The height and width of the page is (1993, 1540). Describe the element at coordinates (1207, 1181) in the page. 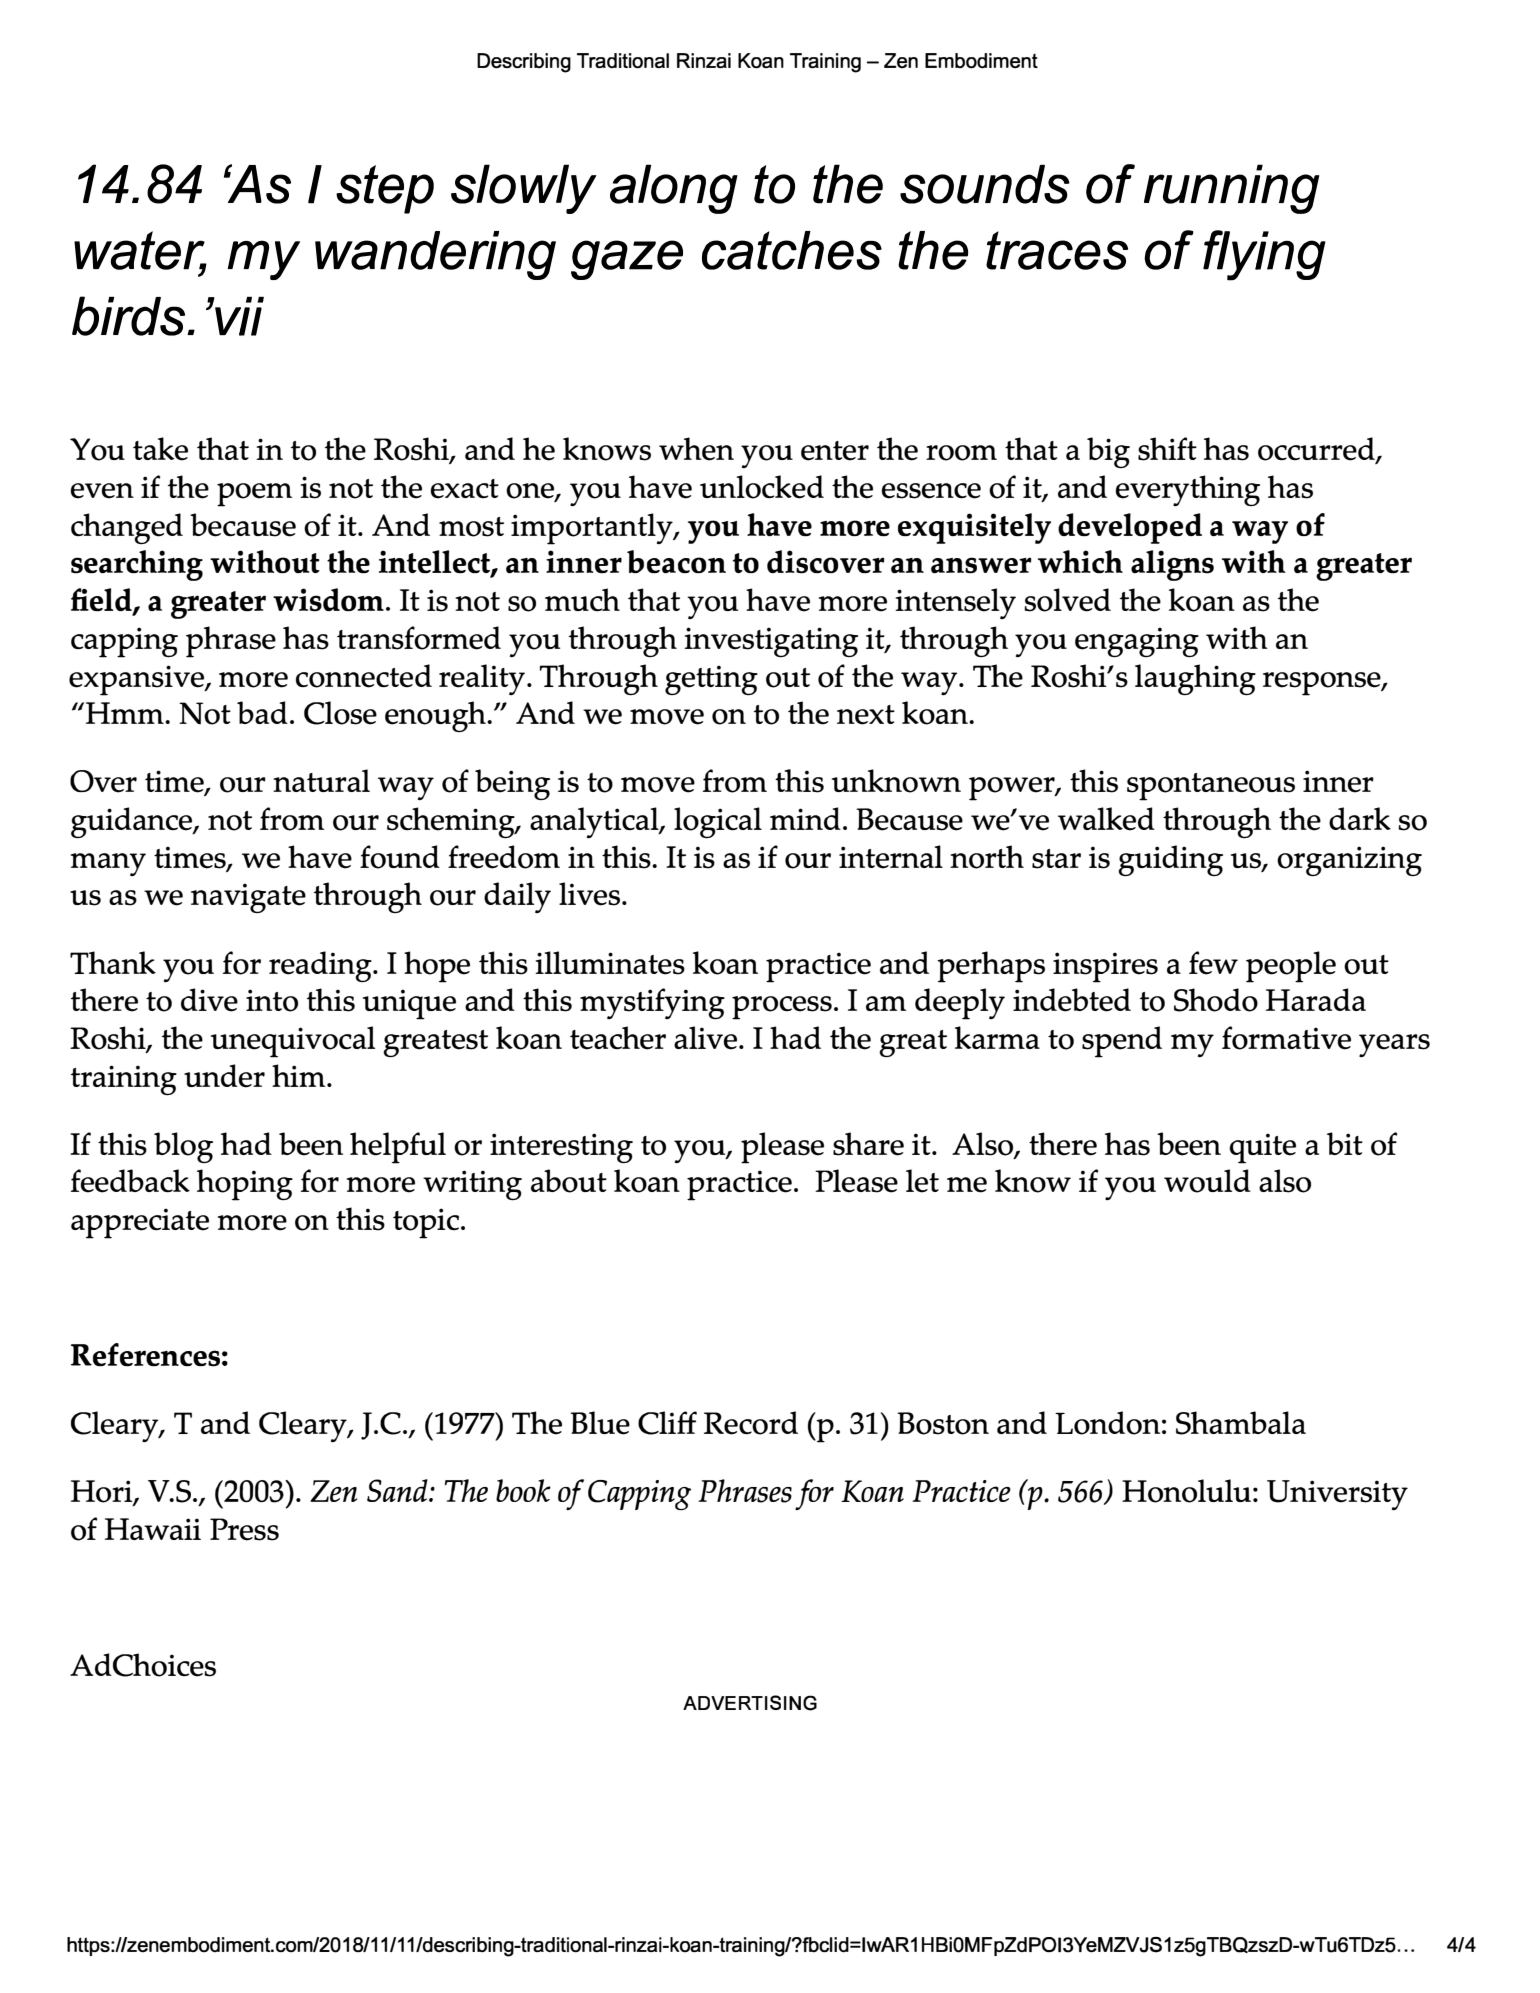

I see `would` at that location.
